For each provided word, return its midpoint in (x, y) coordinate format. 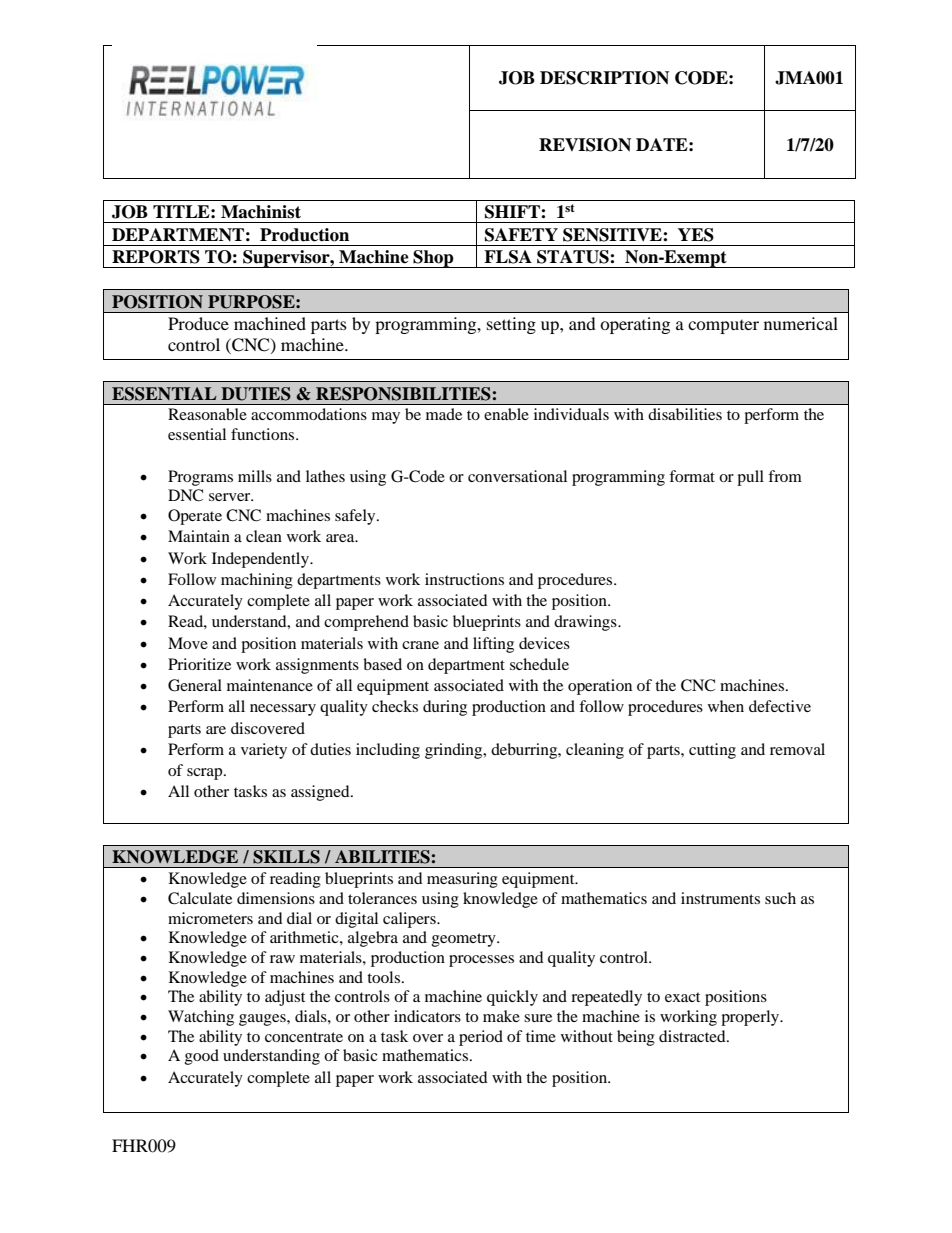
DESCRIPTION (604, 78)
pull (750, 478)
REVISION (585, 145)
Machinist (261, 212)
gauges (263, 1020)
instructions (464, 579)
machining (257, 581)
